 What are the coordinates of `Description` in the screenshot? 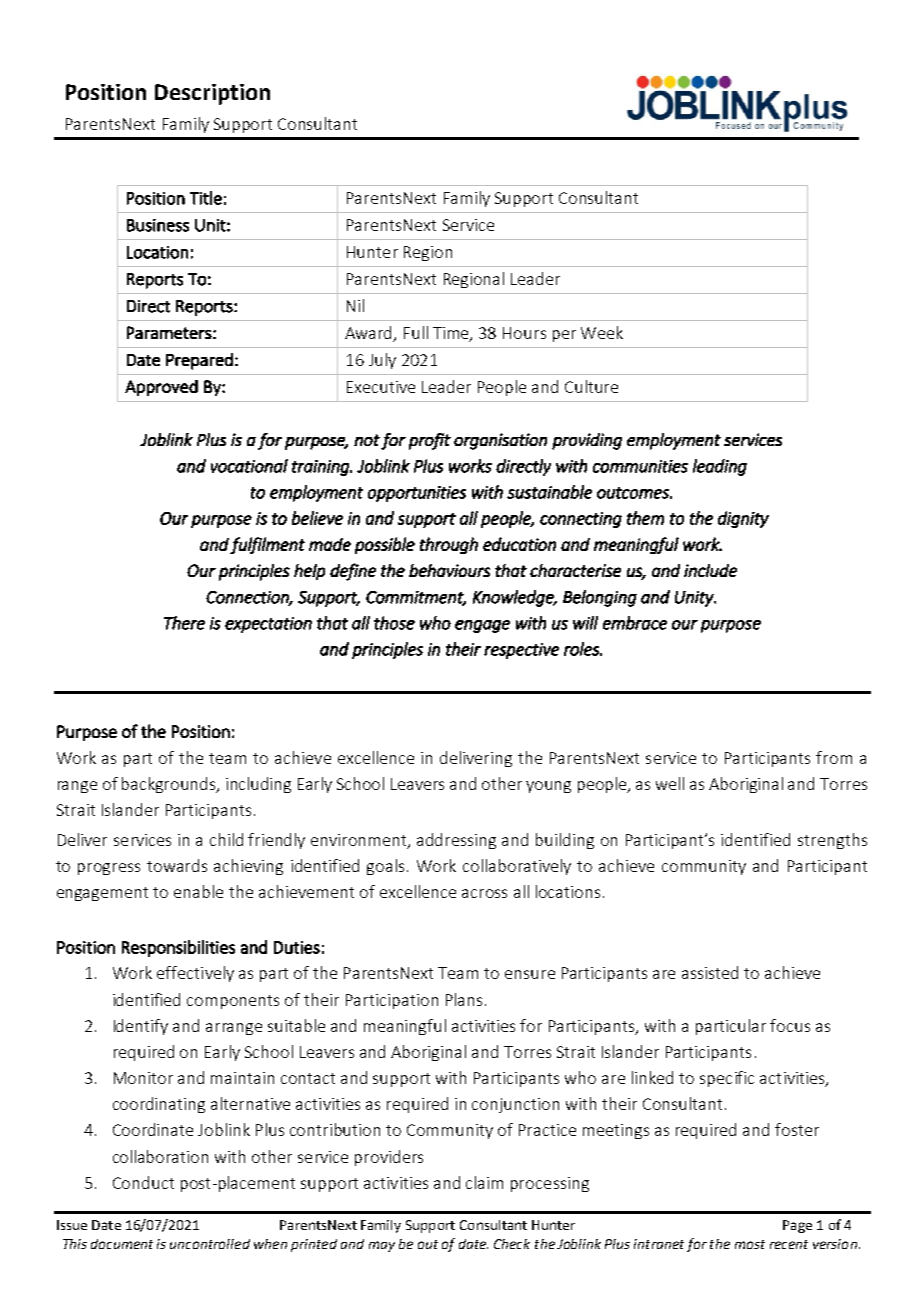 It's located at (212, 94).
